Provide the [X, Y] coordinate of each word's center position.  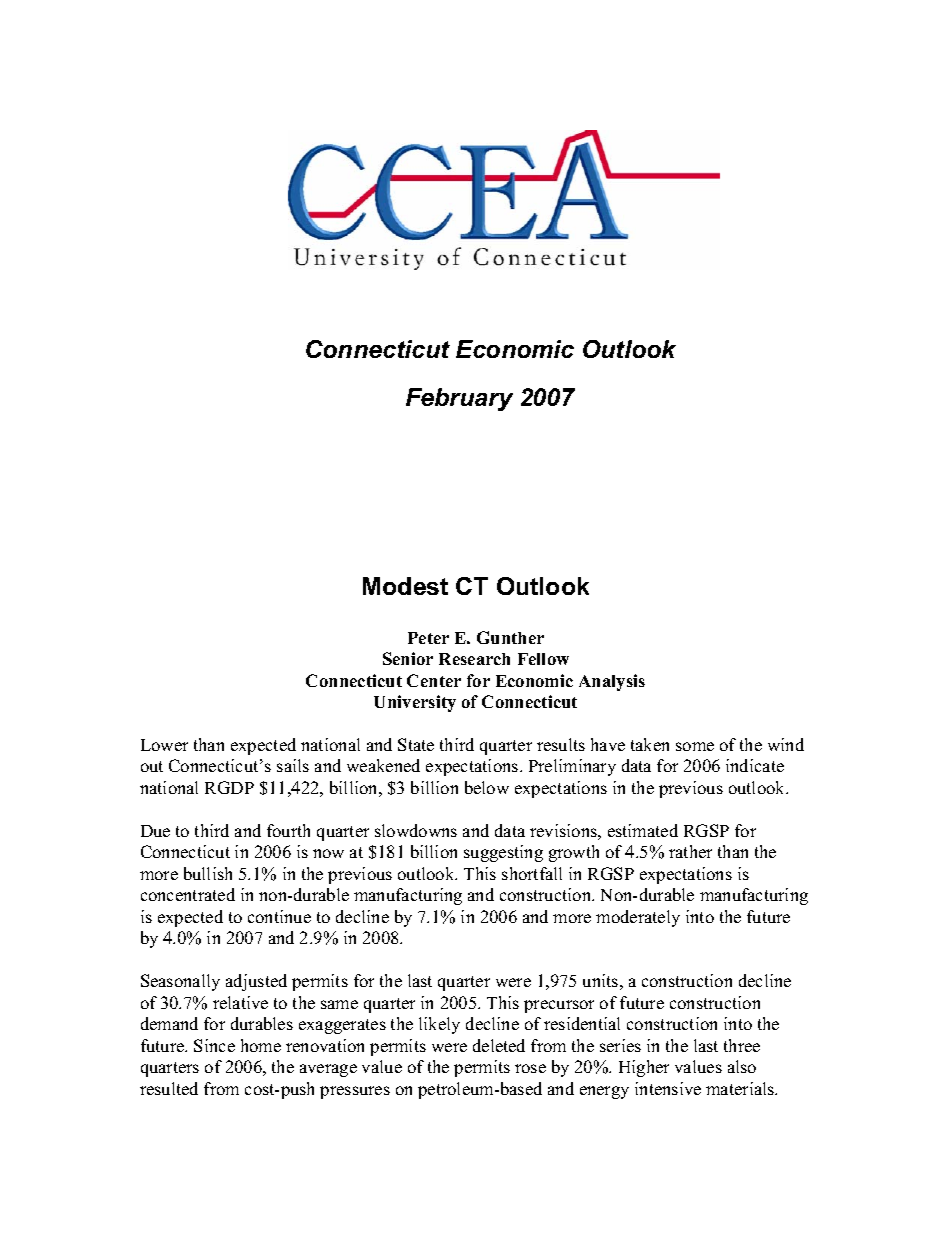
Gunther [510, 637]
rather [690, 851]
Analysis [612, 682]
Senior [408, 658]
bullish [208, 873]
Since [214, 1045]
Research [474, 659]
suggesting [503, 853]
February [459, 399]
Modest [405, 586]
